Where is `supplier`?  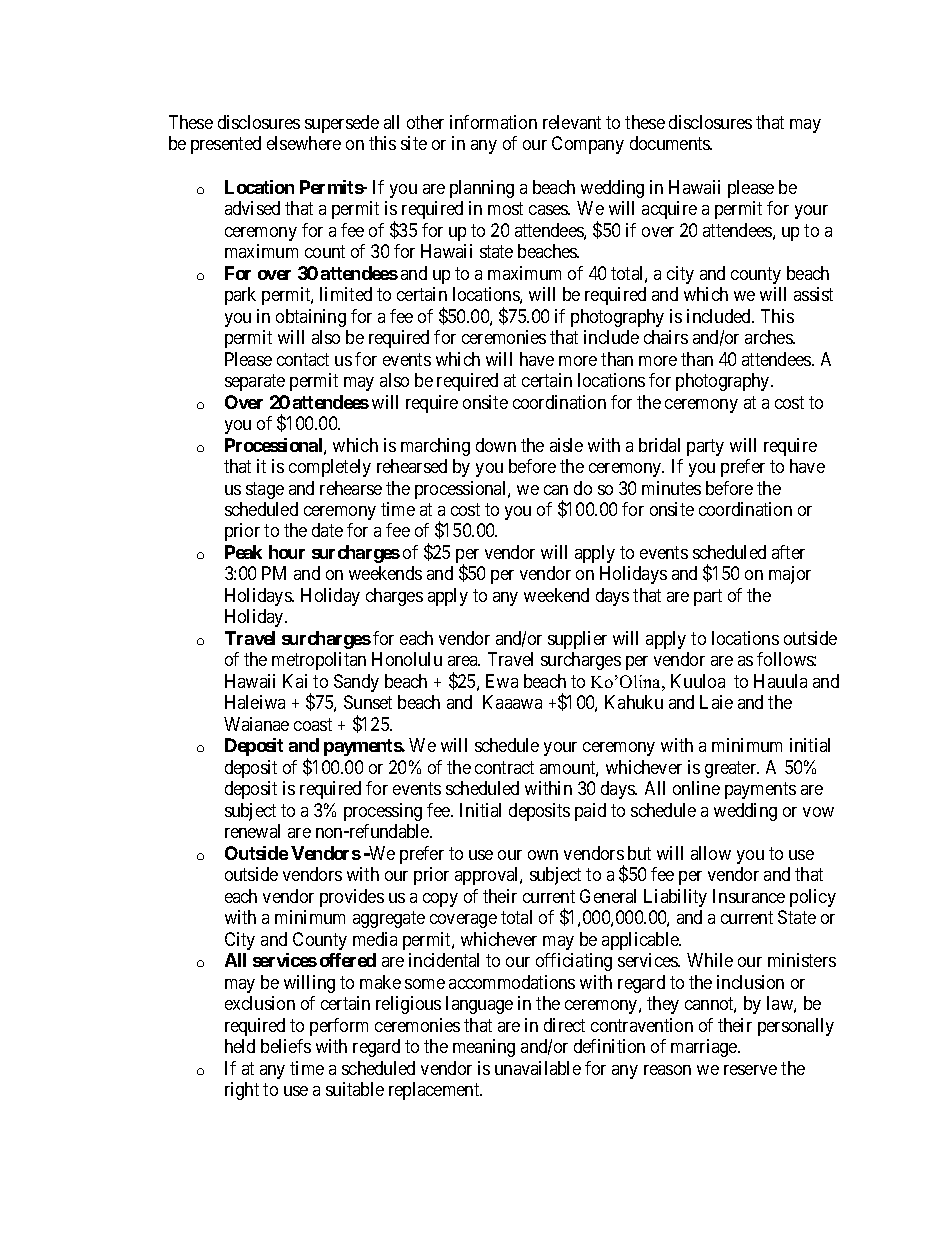 supplier is located at coordinates (577, 640).
